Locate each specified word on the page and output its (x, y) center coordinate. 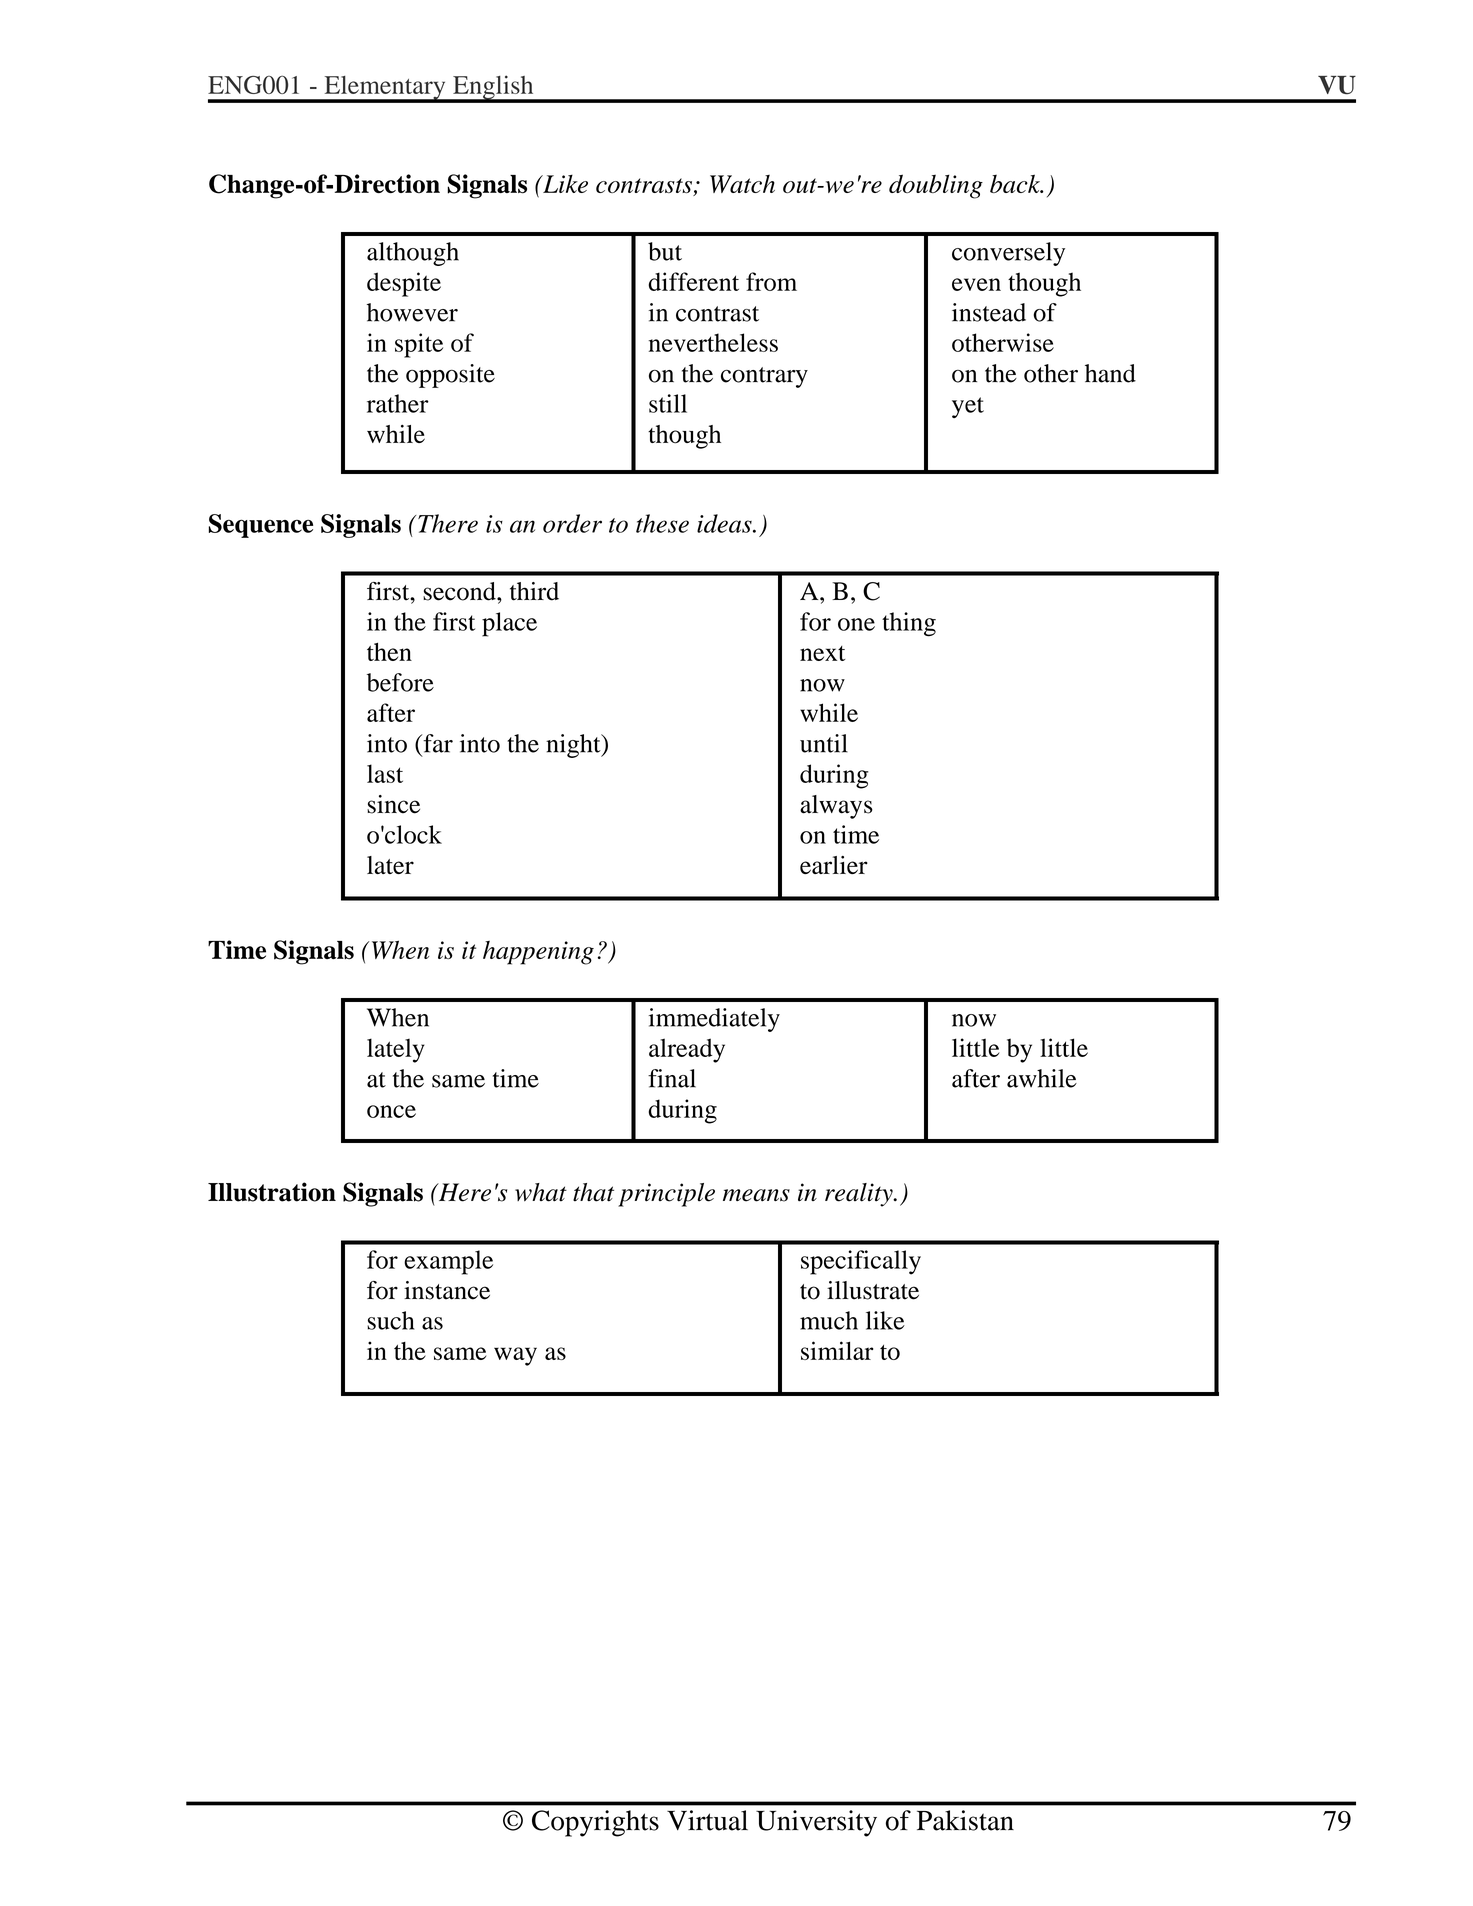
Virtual (707, 1820)
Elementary (385, 89)
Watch (742, 184)
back (1016, 183)
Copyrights (595, 1823)
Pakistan (965, 1820)
